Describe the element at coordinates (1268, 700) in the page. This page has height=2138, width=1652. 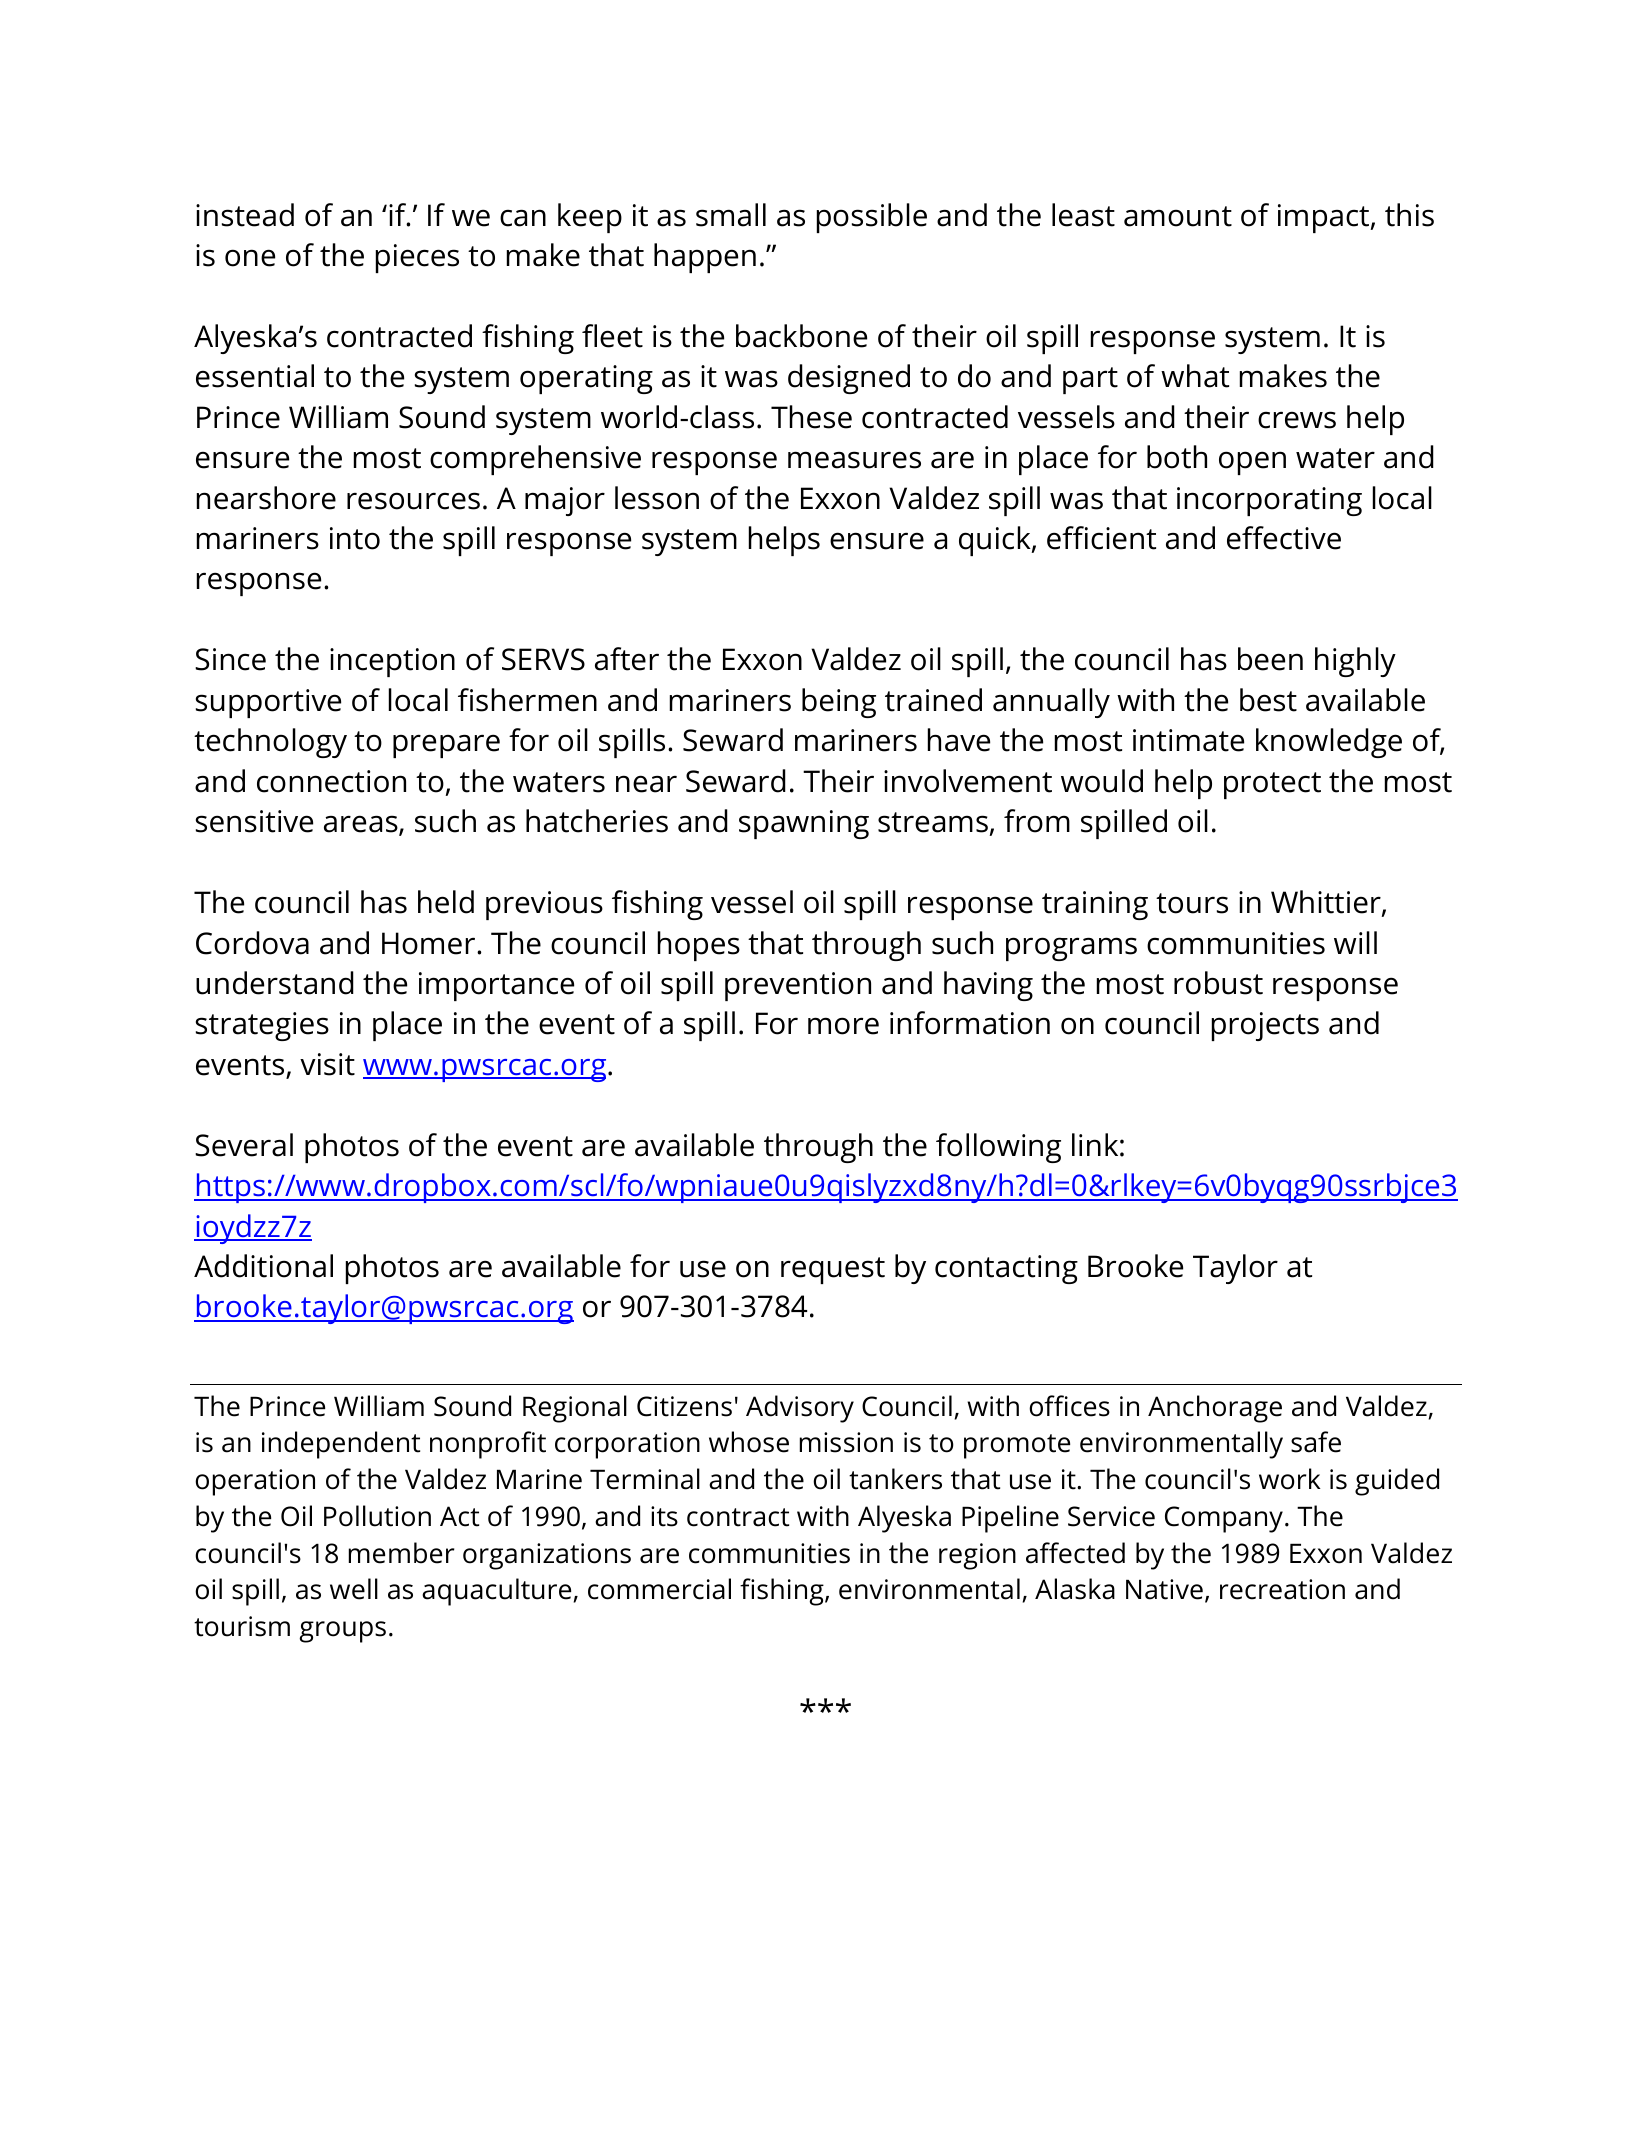
I see `best` at that location.
